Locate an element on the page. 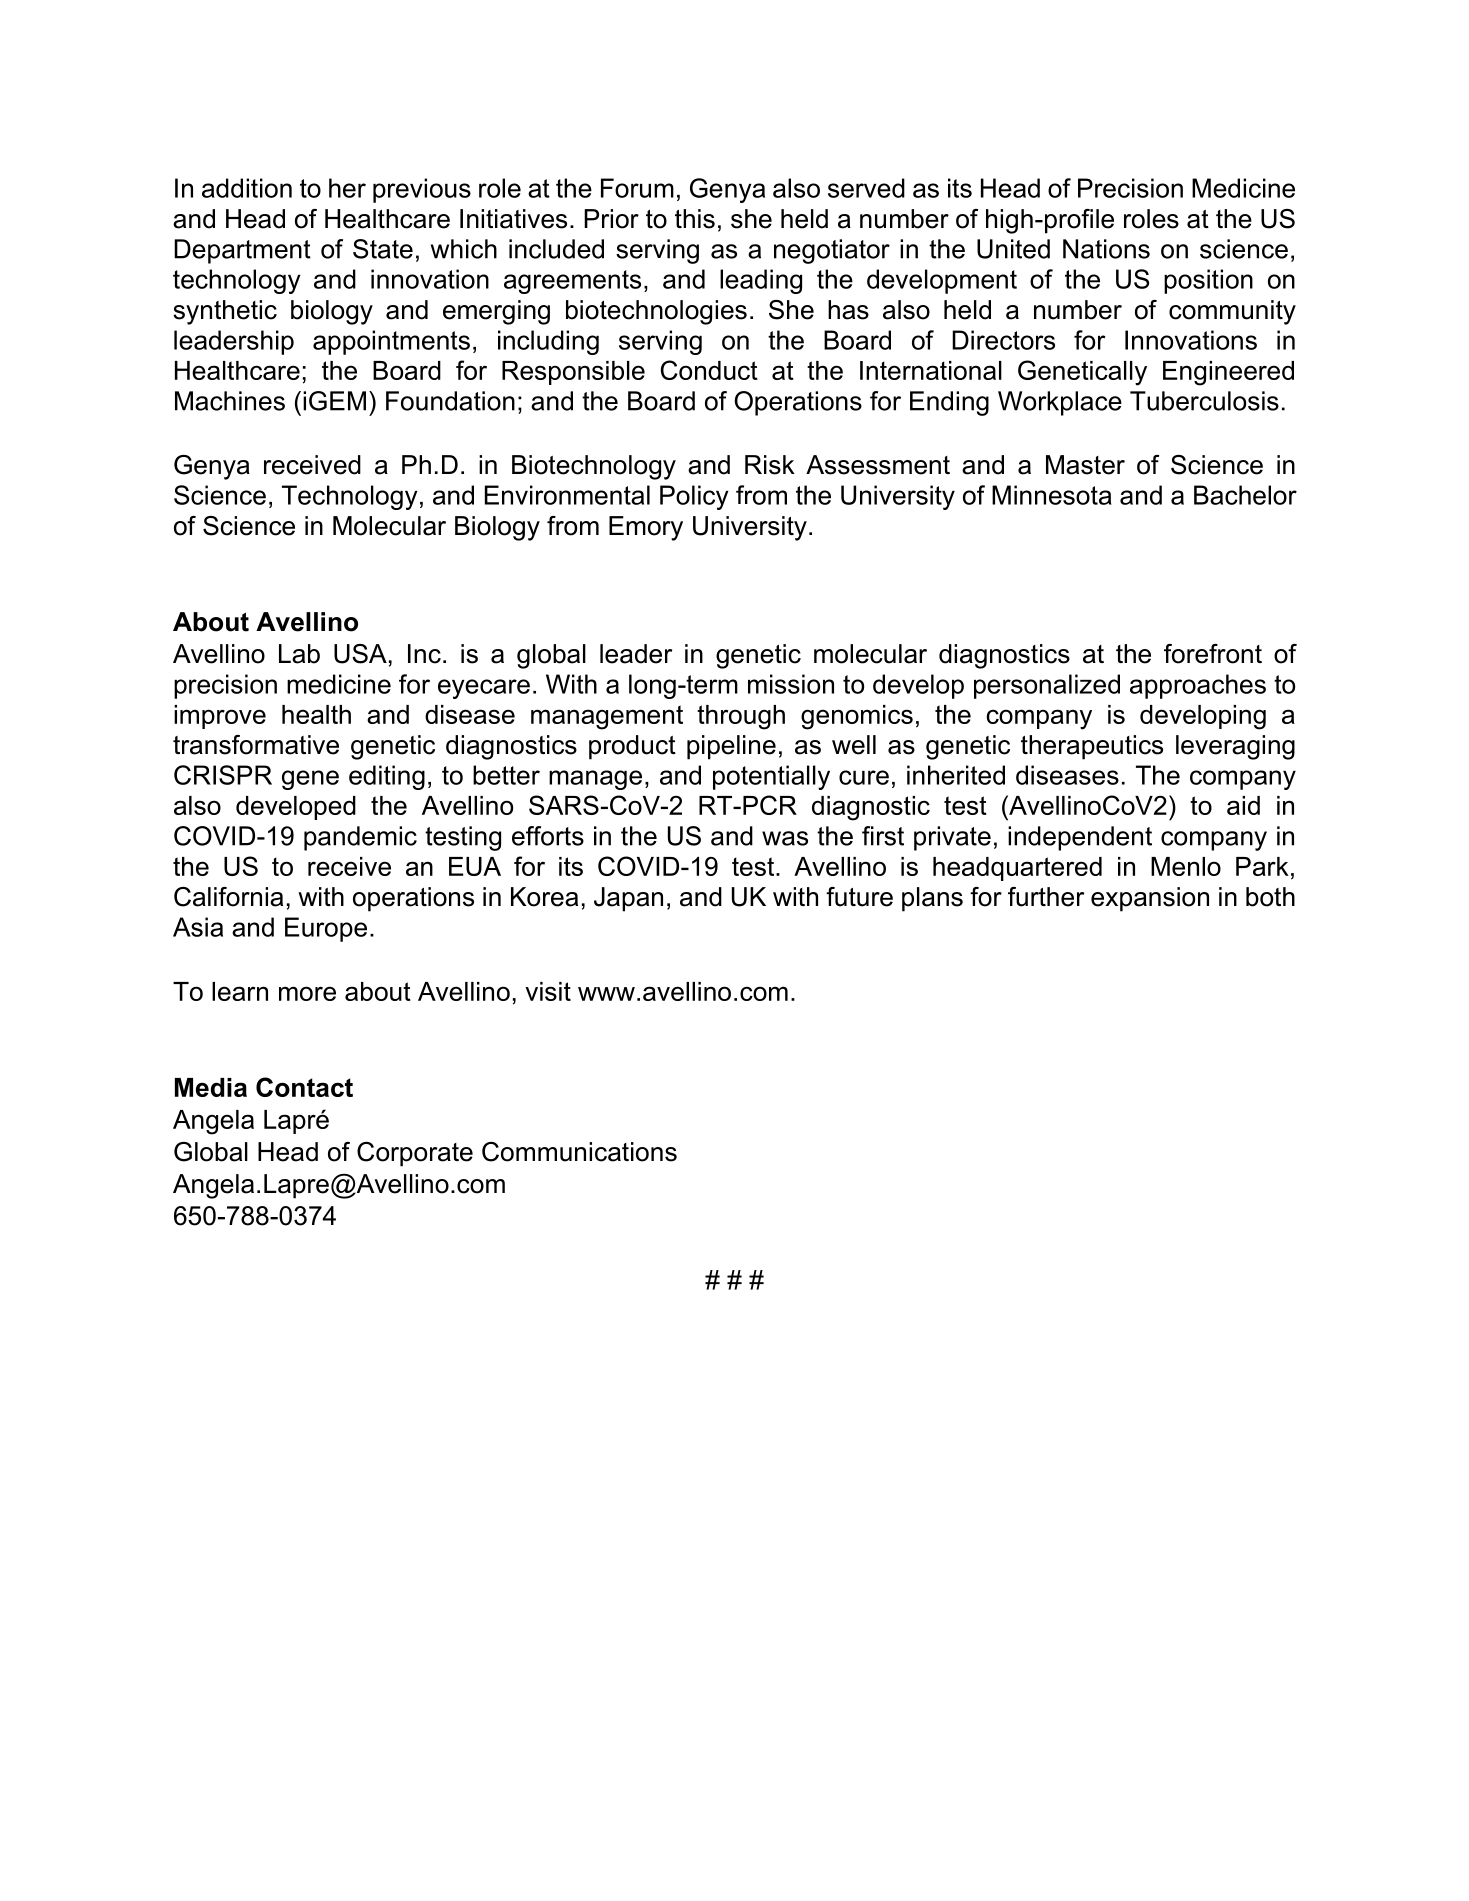 The height and width of the document is (1901, 1469). Europe is located at coordinates (326, 929).
